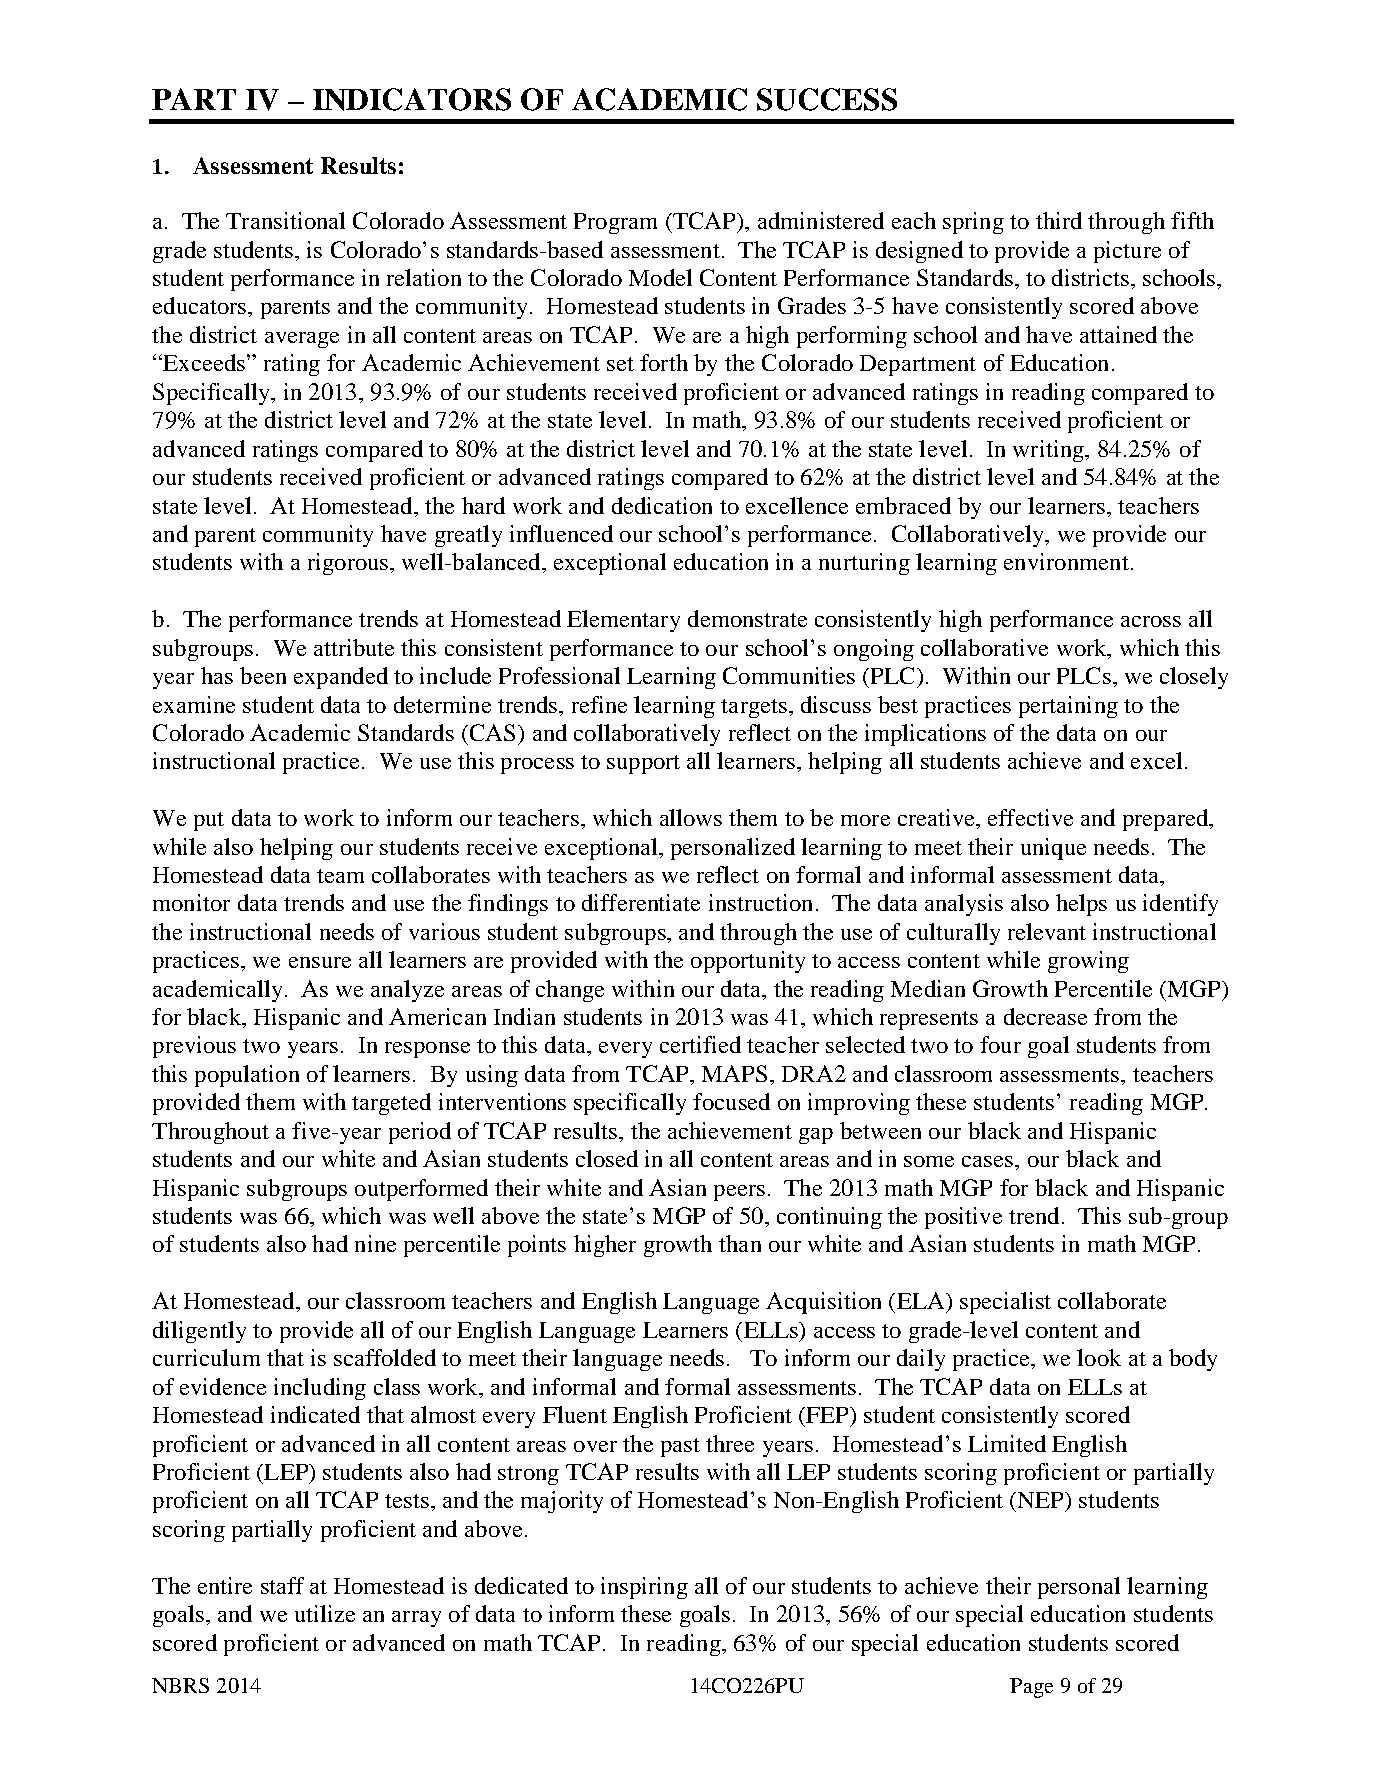 The height and width of the screenshot is (1780, 1376). What do you see at coordinates (1031, 1688) in the screenshot?
I see `Page` at bounding box center [1031, 1688].
